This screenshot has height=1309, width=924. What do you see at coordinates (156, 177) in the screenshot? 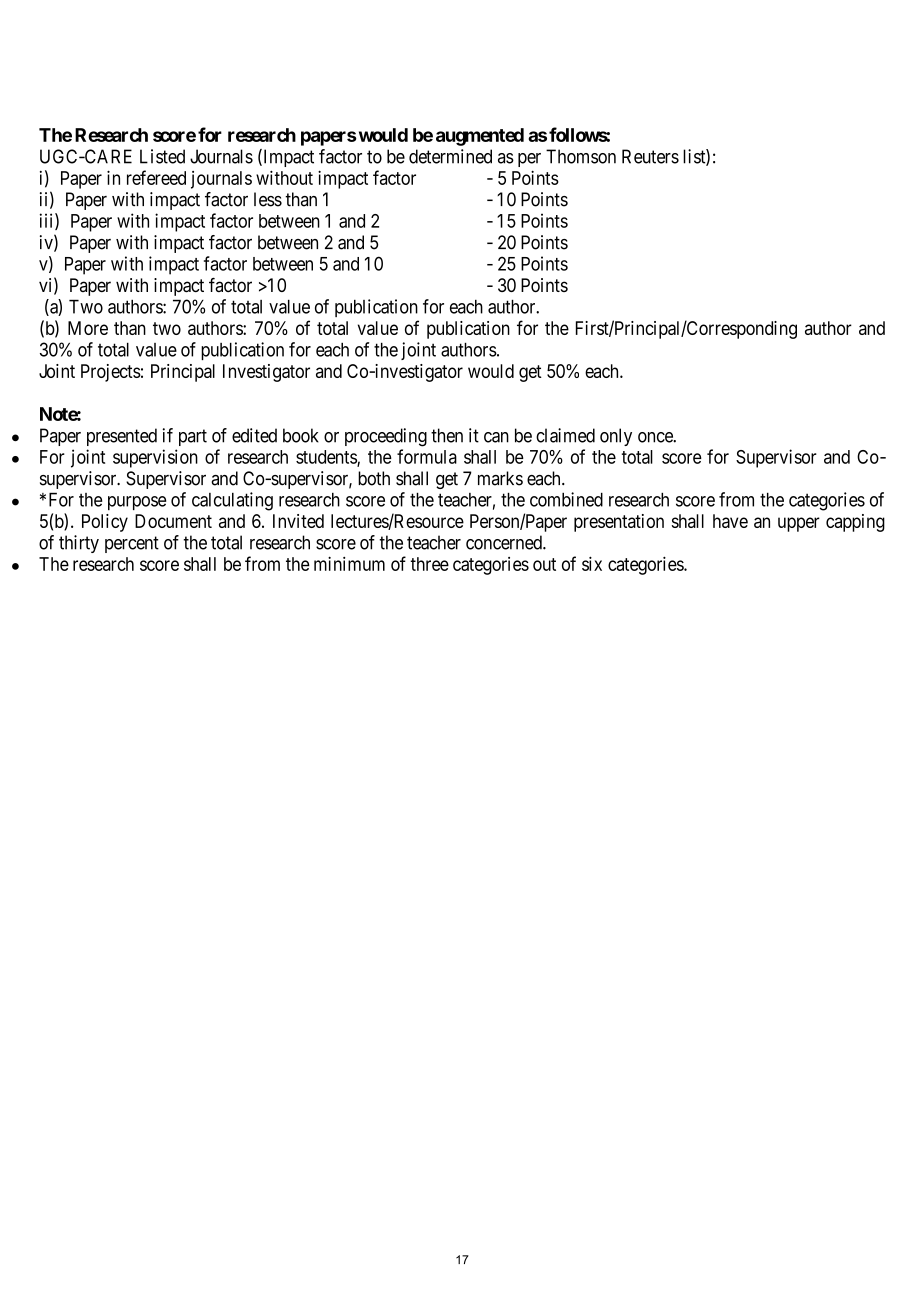
I see `refereed` at bounding box center [156, 177].
